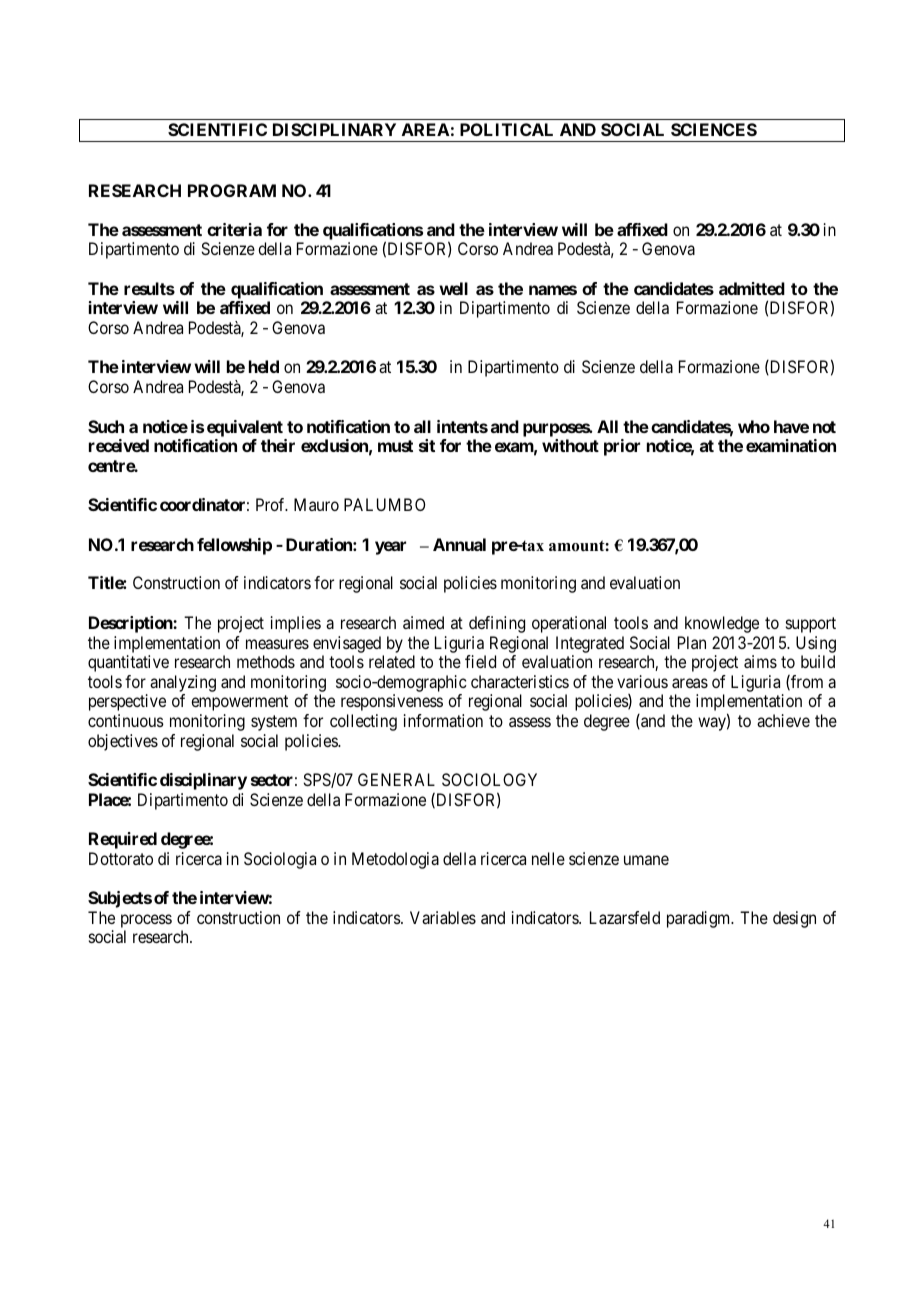 The height and width of the screenshot is (1308, 924). Describe the element at coordinates (239, 703) in the screenshot. I see `empowerment` at that location.
